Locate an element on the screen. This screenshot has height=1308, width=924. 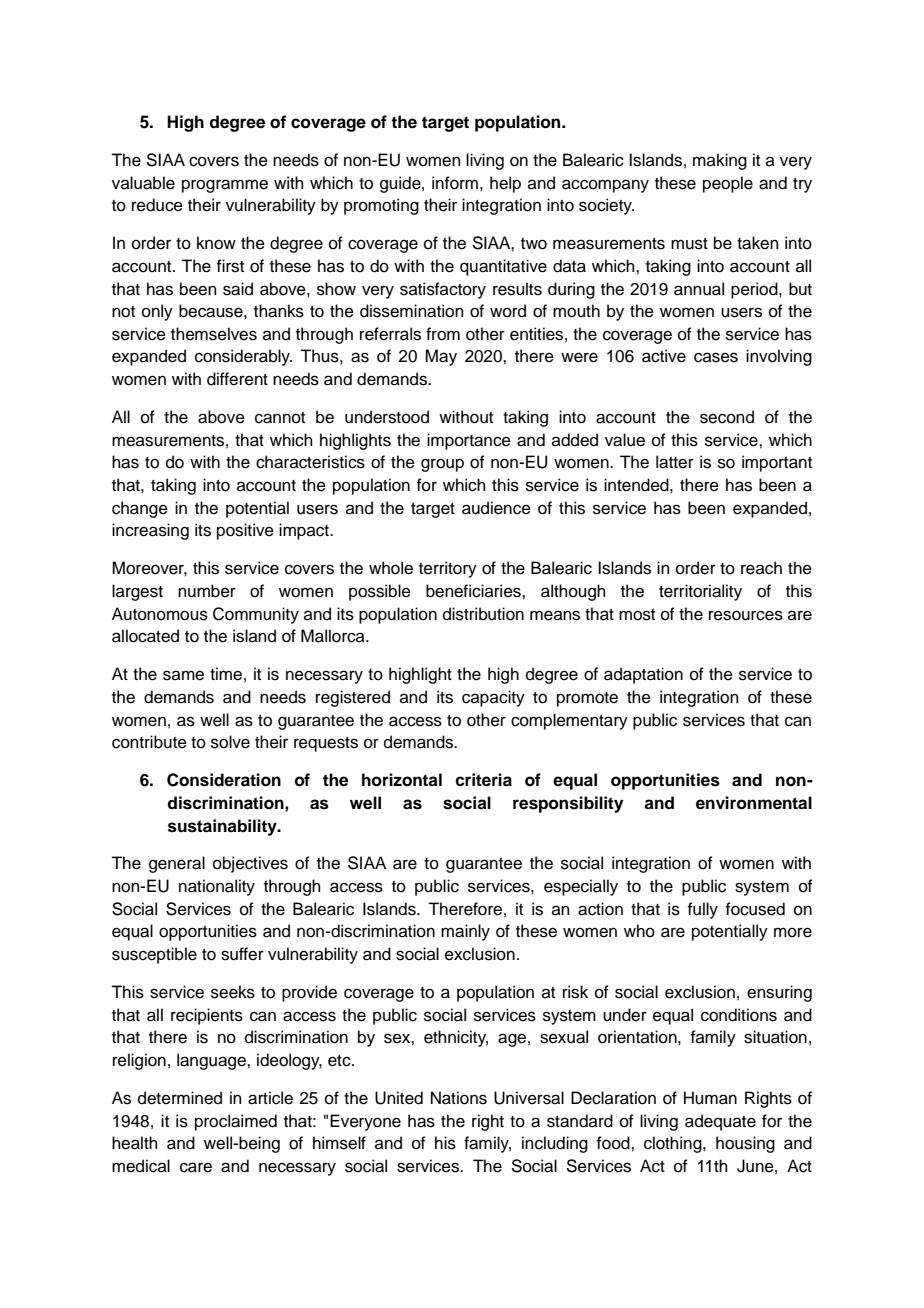
sustainability is located at coordinates (223, 827).
